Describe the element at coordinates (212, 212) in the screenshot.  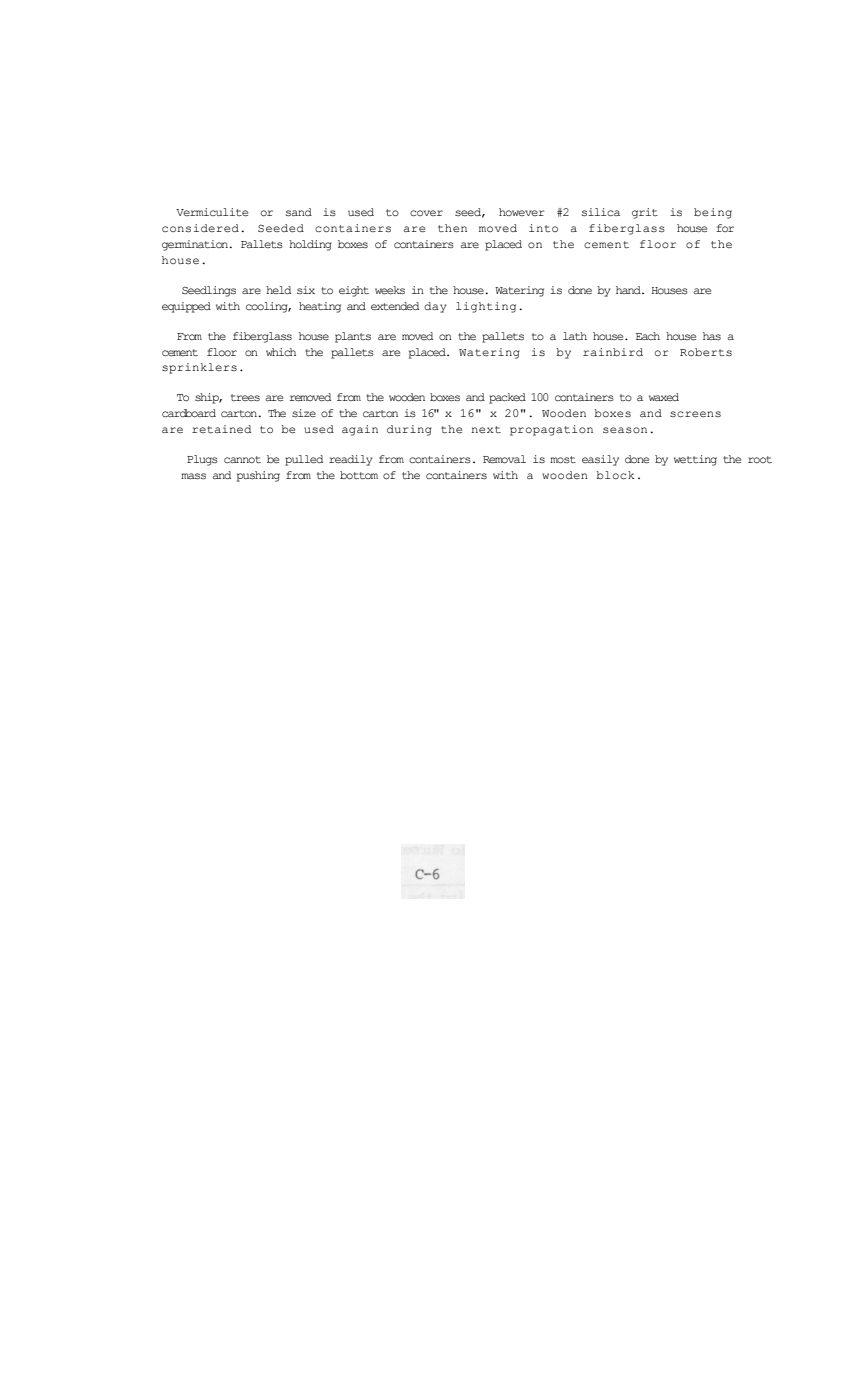
I see `Vermiculite` at that location.
